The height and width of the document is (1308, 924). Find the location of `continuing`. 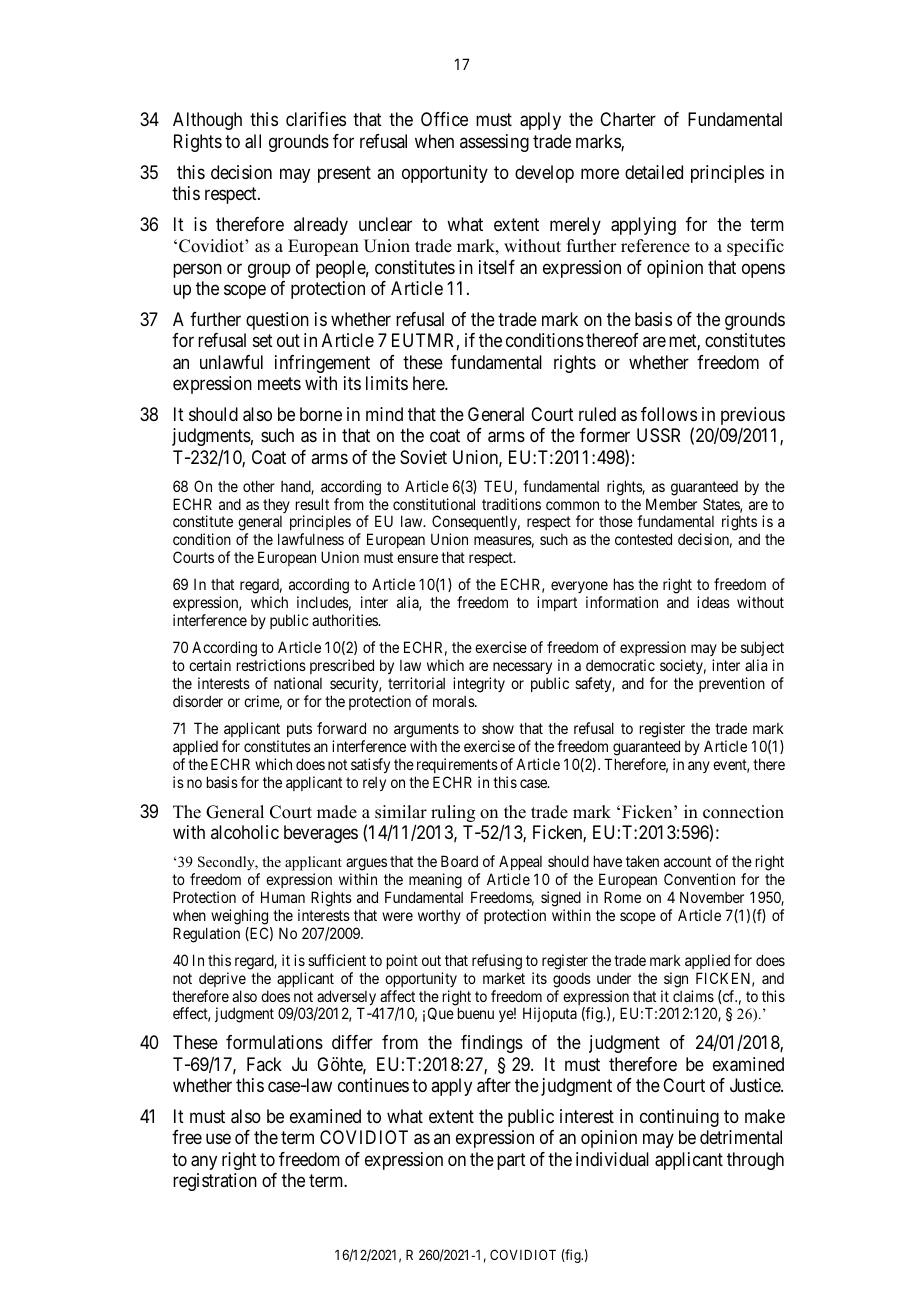

continuing is located at coordinates (679, 1118).
